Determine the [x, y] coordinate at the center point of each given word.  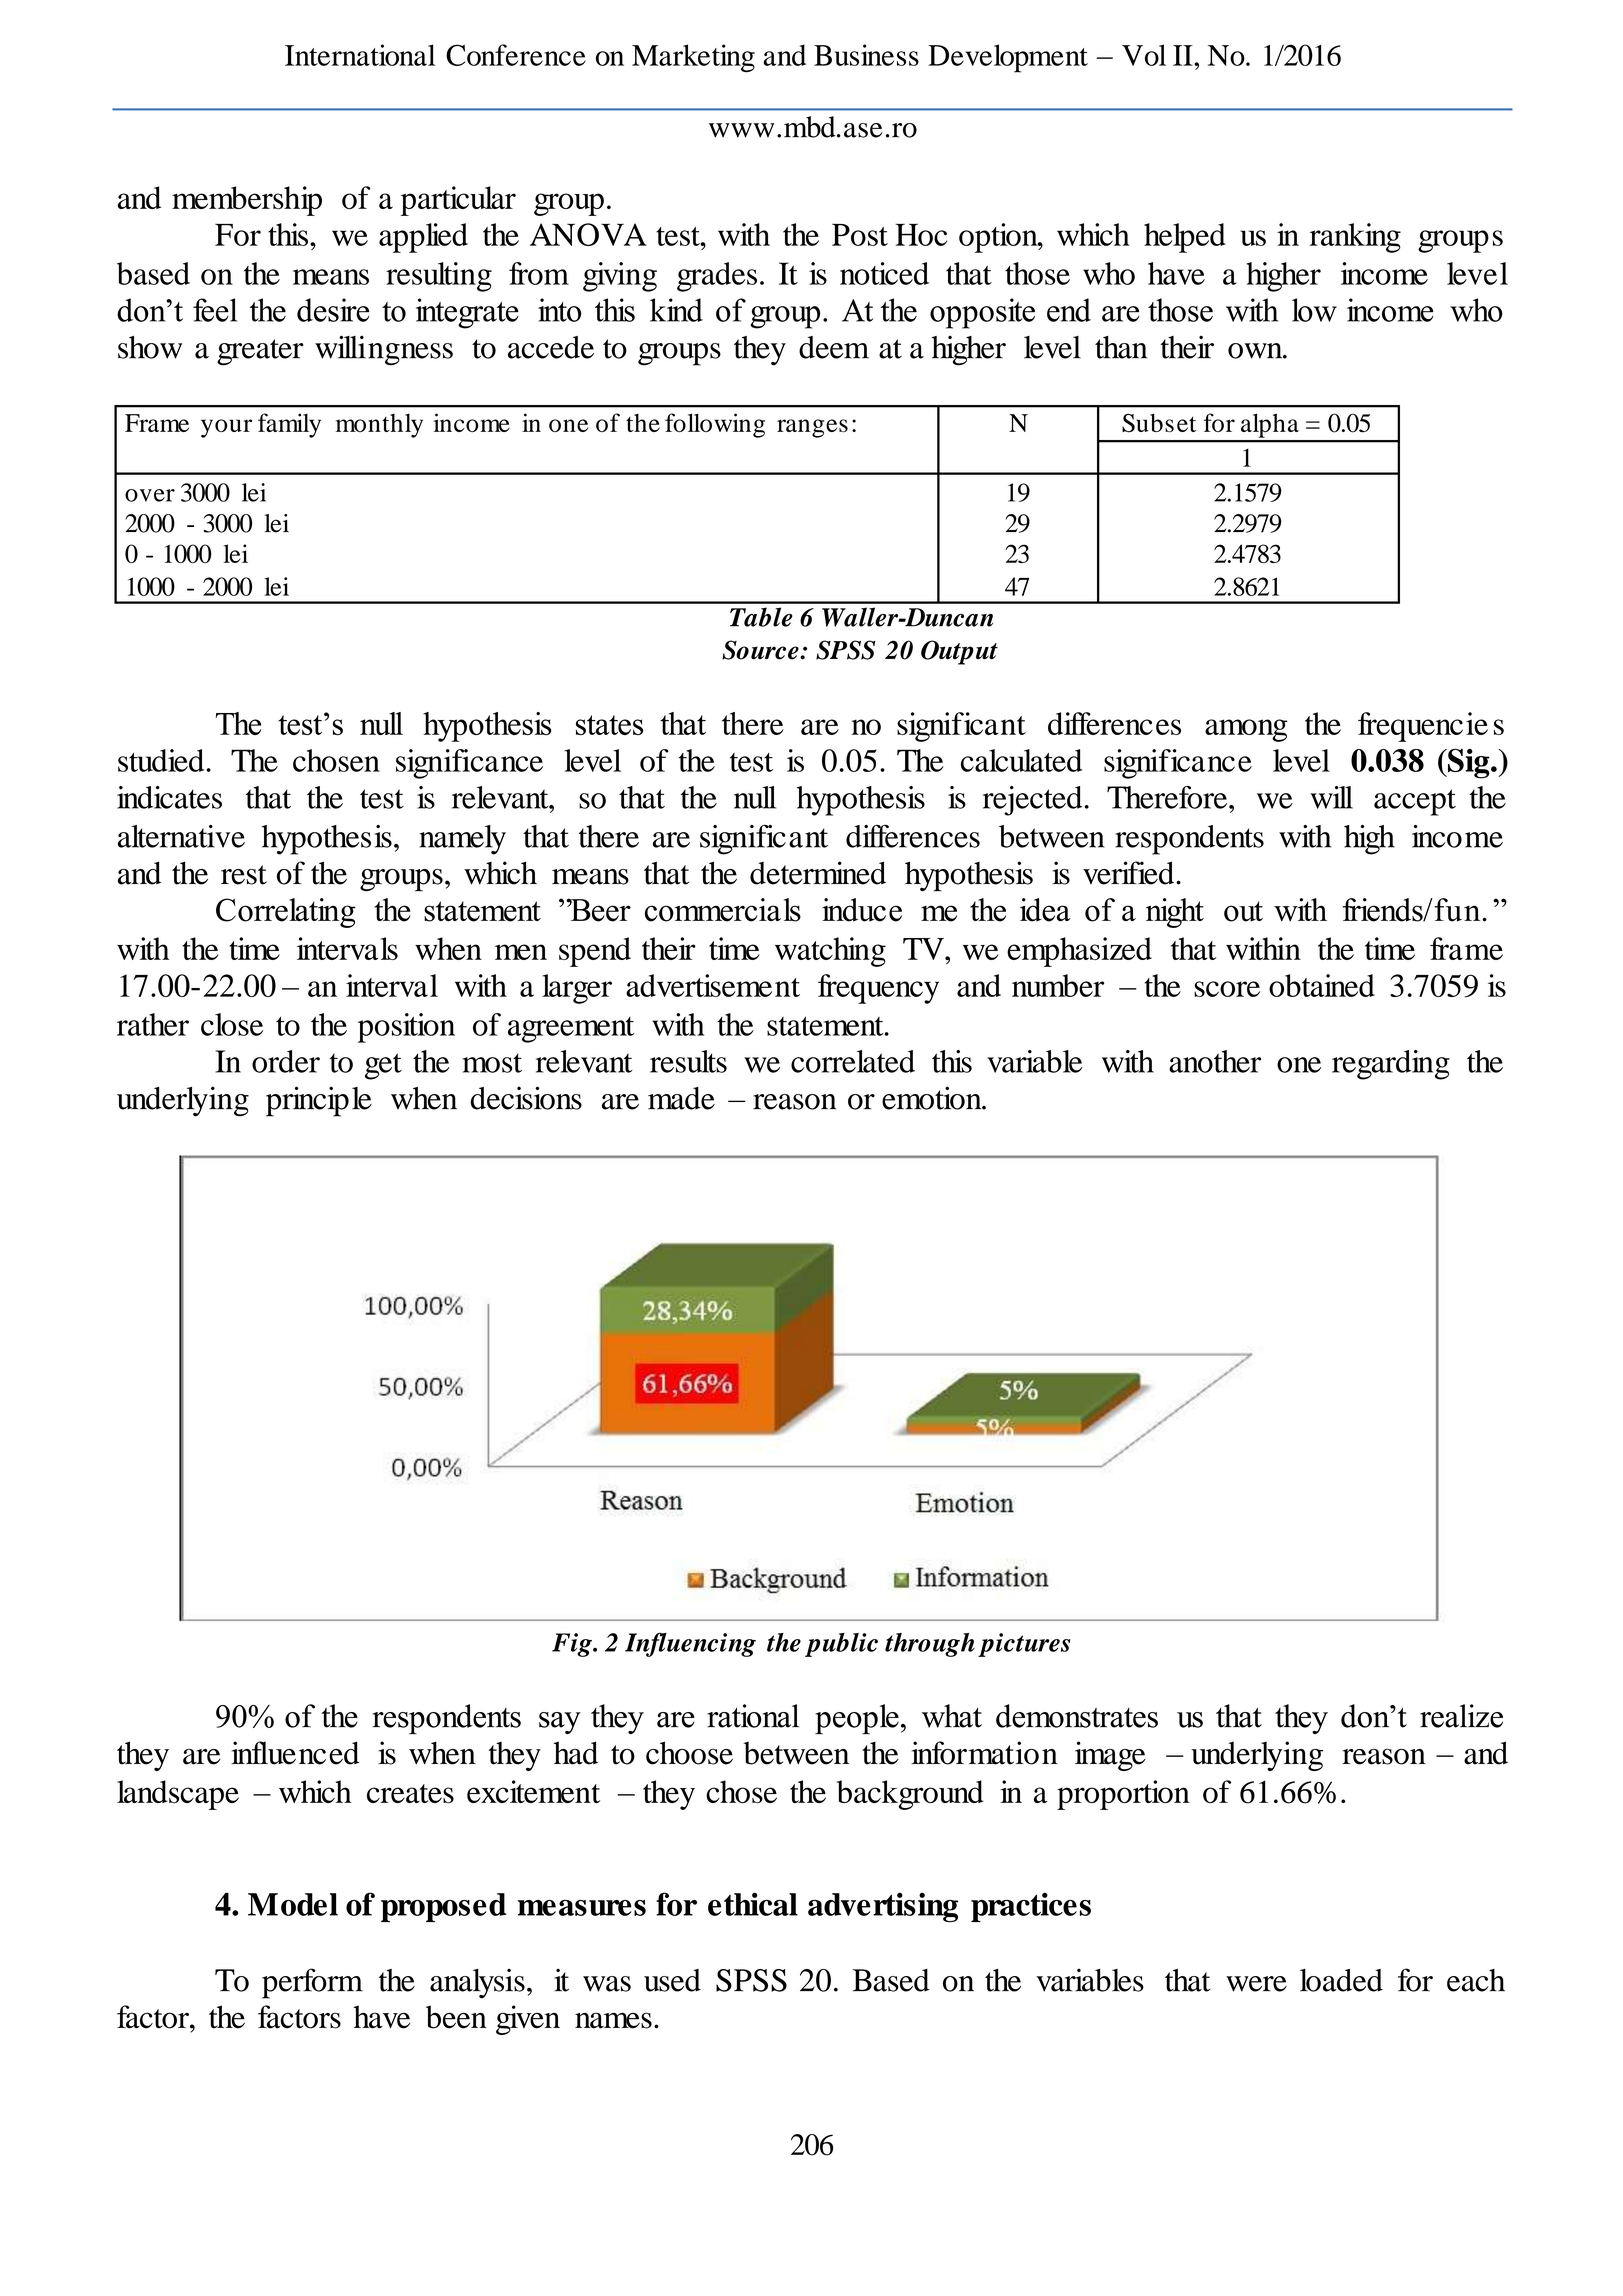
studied [161, 760]
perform [312, 1983]
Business [866, 55]
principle [319, 1101]
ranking [1355, 238]
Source [761, 650]
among [1246, 730]
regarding [1391, 1065]
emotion [933, 1098]
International [360, 55]
